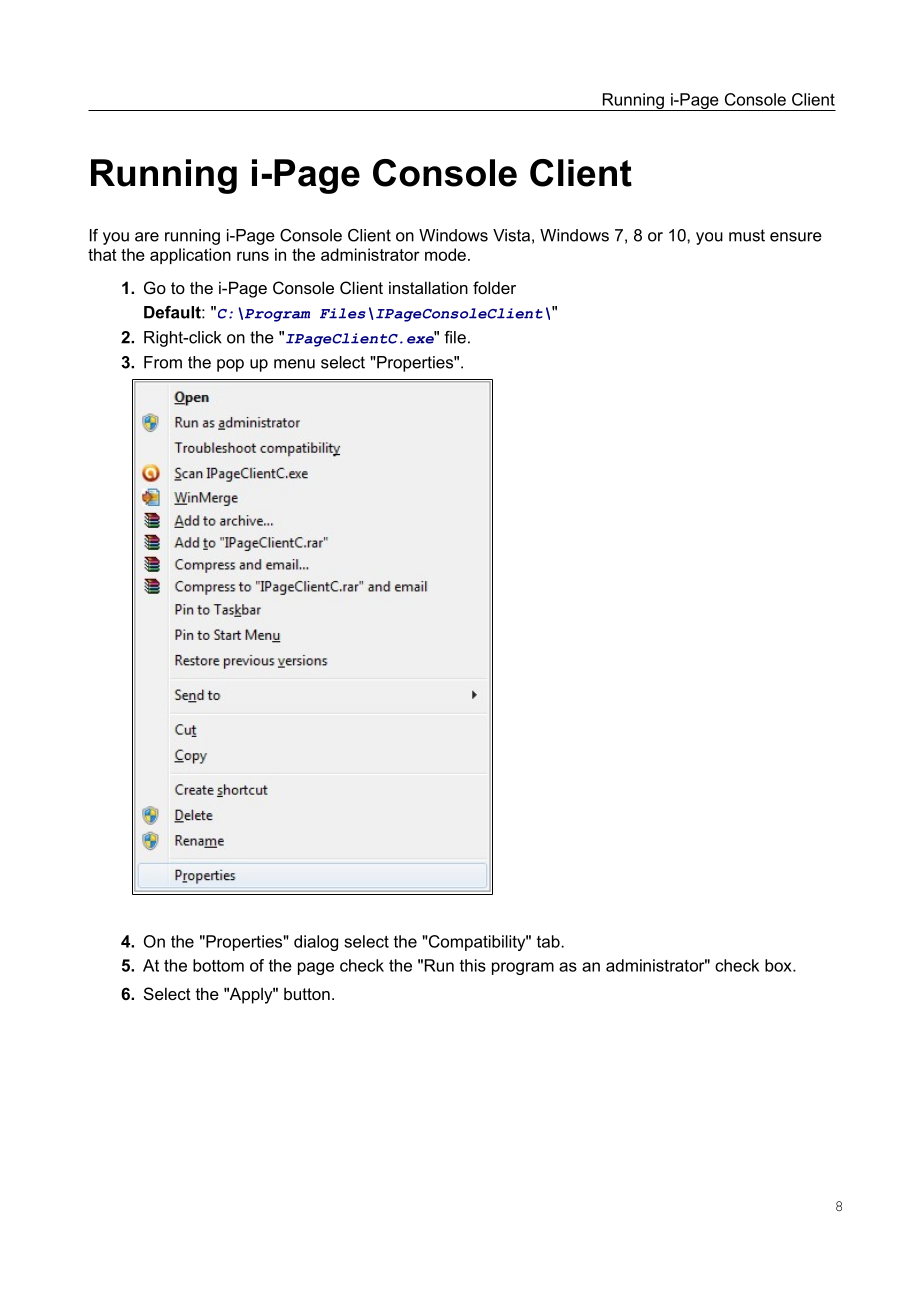 Image resolution: width=924 pixels, height=1308 pixels. I want to click on mode, so click(445, 254).
